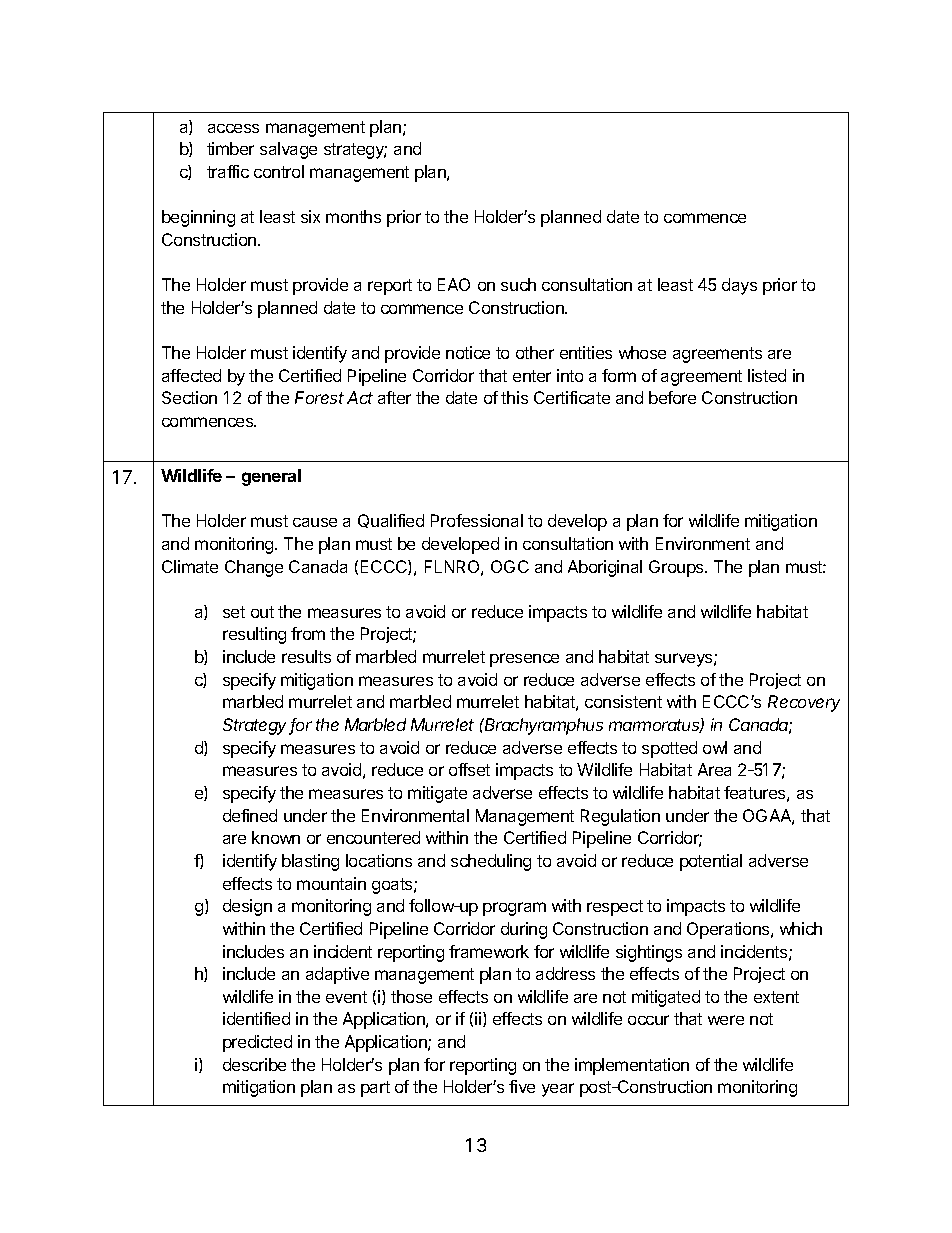  What do you see at coordinates (514, 397) in the screenshot?
I see `this` at bounding box center [514, 397].
